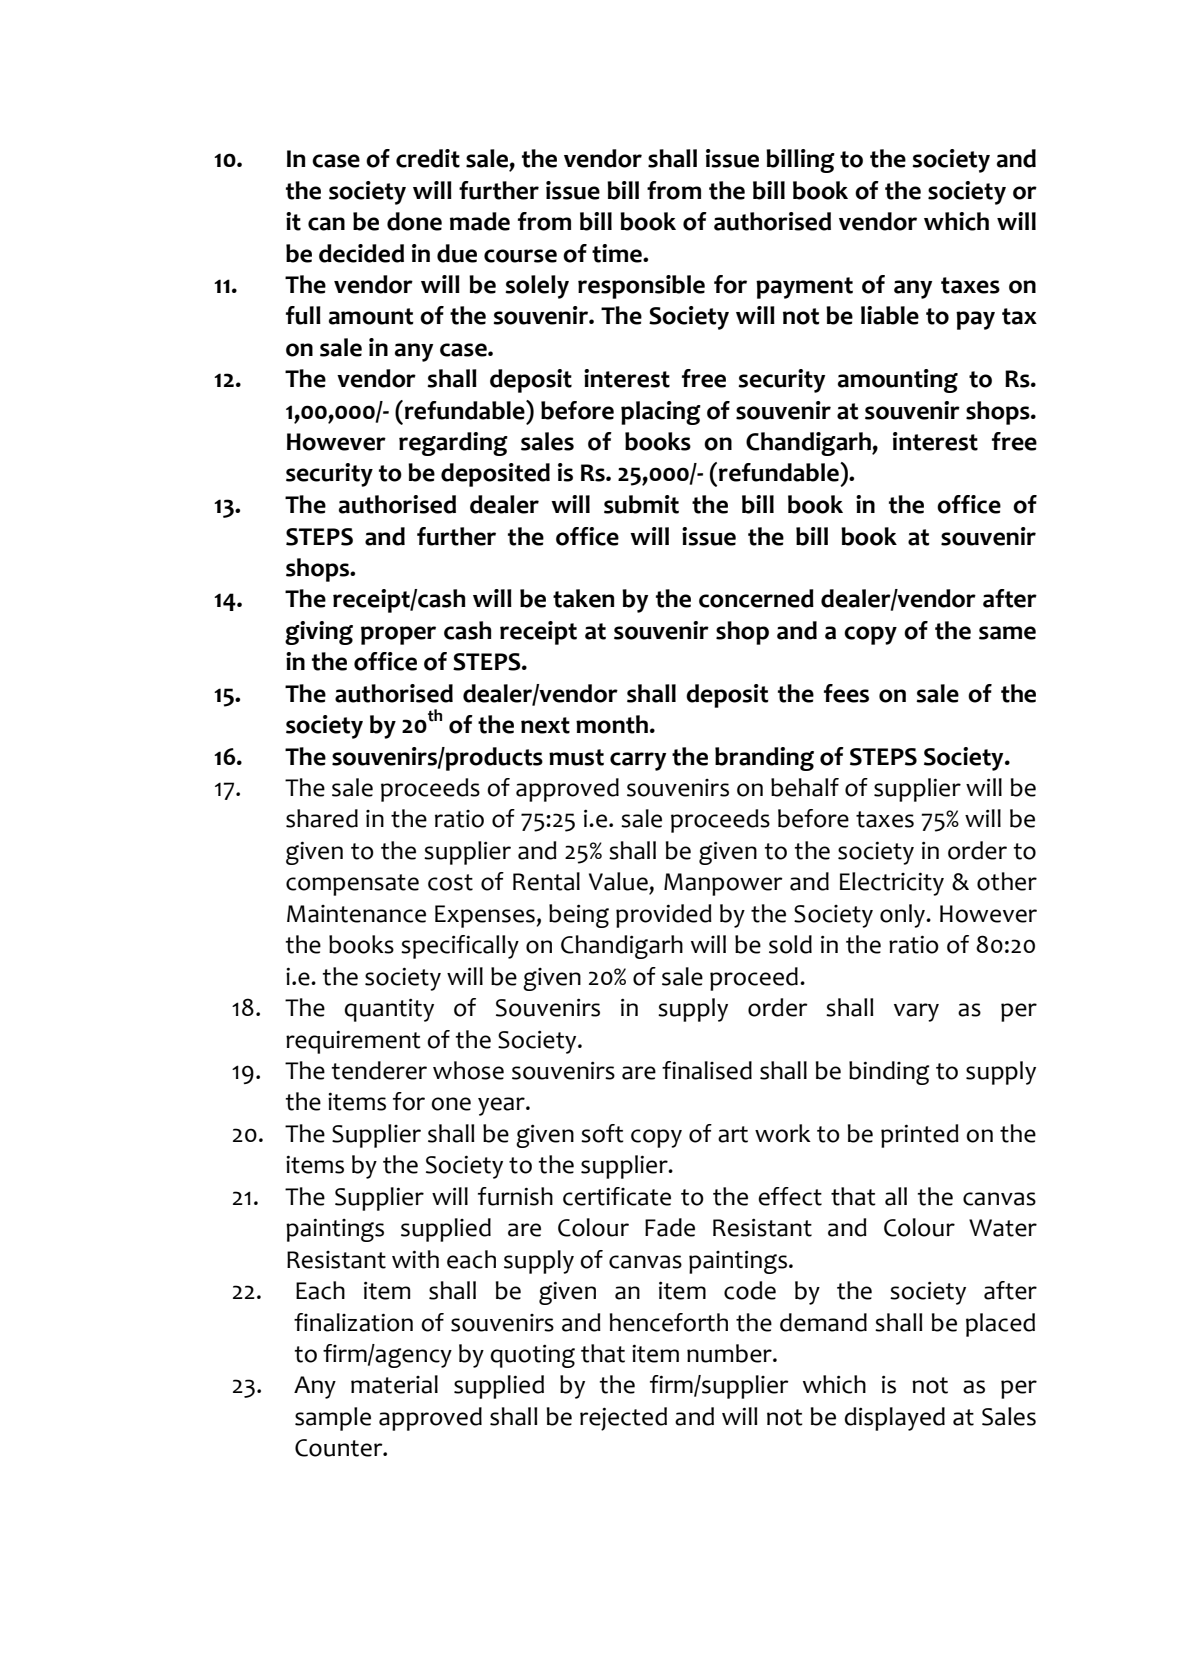 This screenshot has width=1180, height=1668. What do you see at coordinates (889, 1073) in the screenshot?
I see `binding` at bounding box center [889, 1073].
